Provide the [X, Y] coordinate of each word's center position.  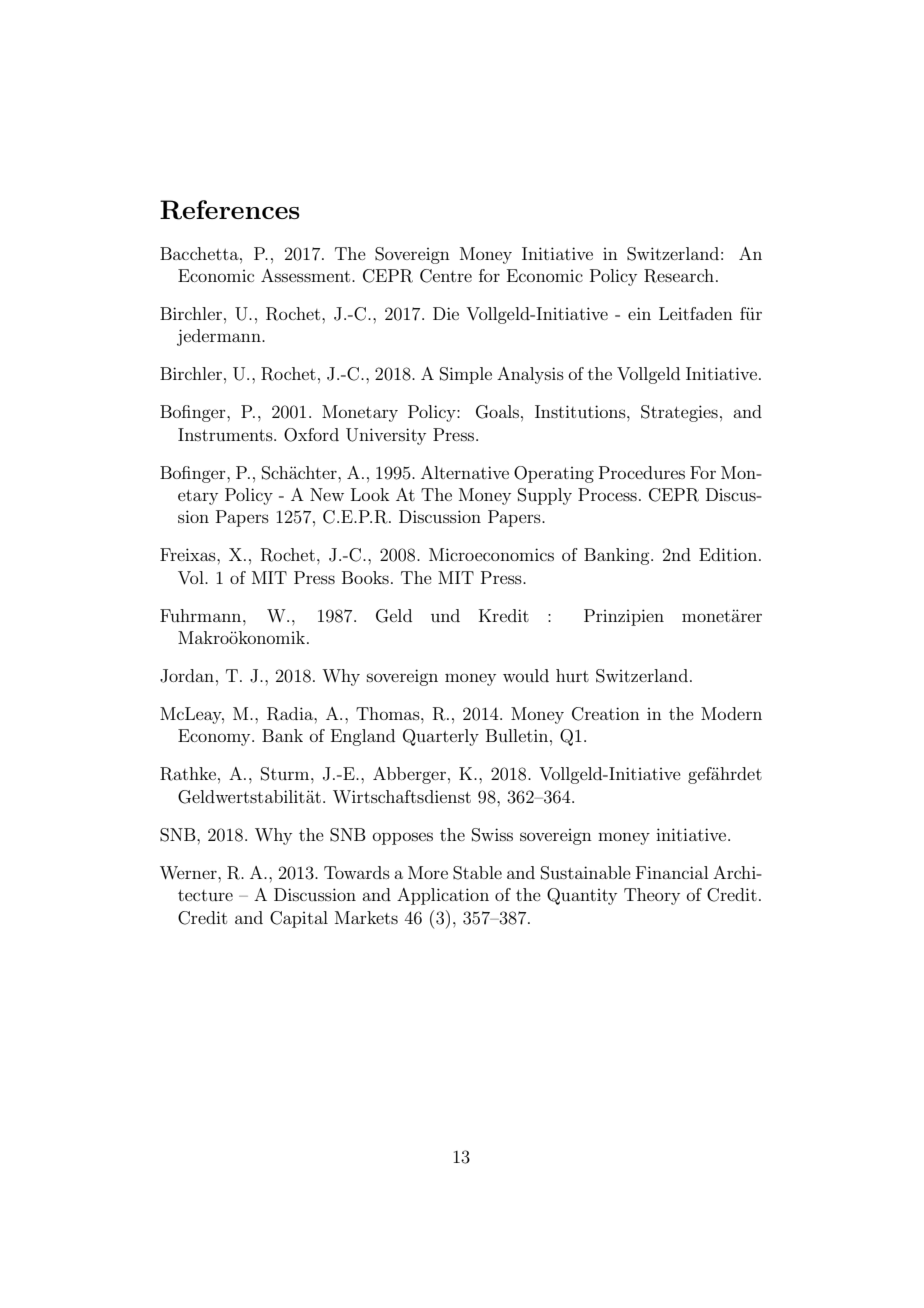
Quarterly [441, 737]
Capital [299, 919]
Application [443, 896]
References [230, 210]
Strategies [679, 413]
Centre [446, 276]
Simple [466, 375]
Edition [728, 554]
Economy [215, 737]
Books [365, 577]
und [445, 615]
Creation [606, 714]
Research [679, 276]
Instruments [226, 434]
